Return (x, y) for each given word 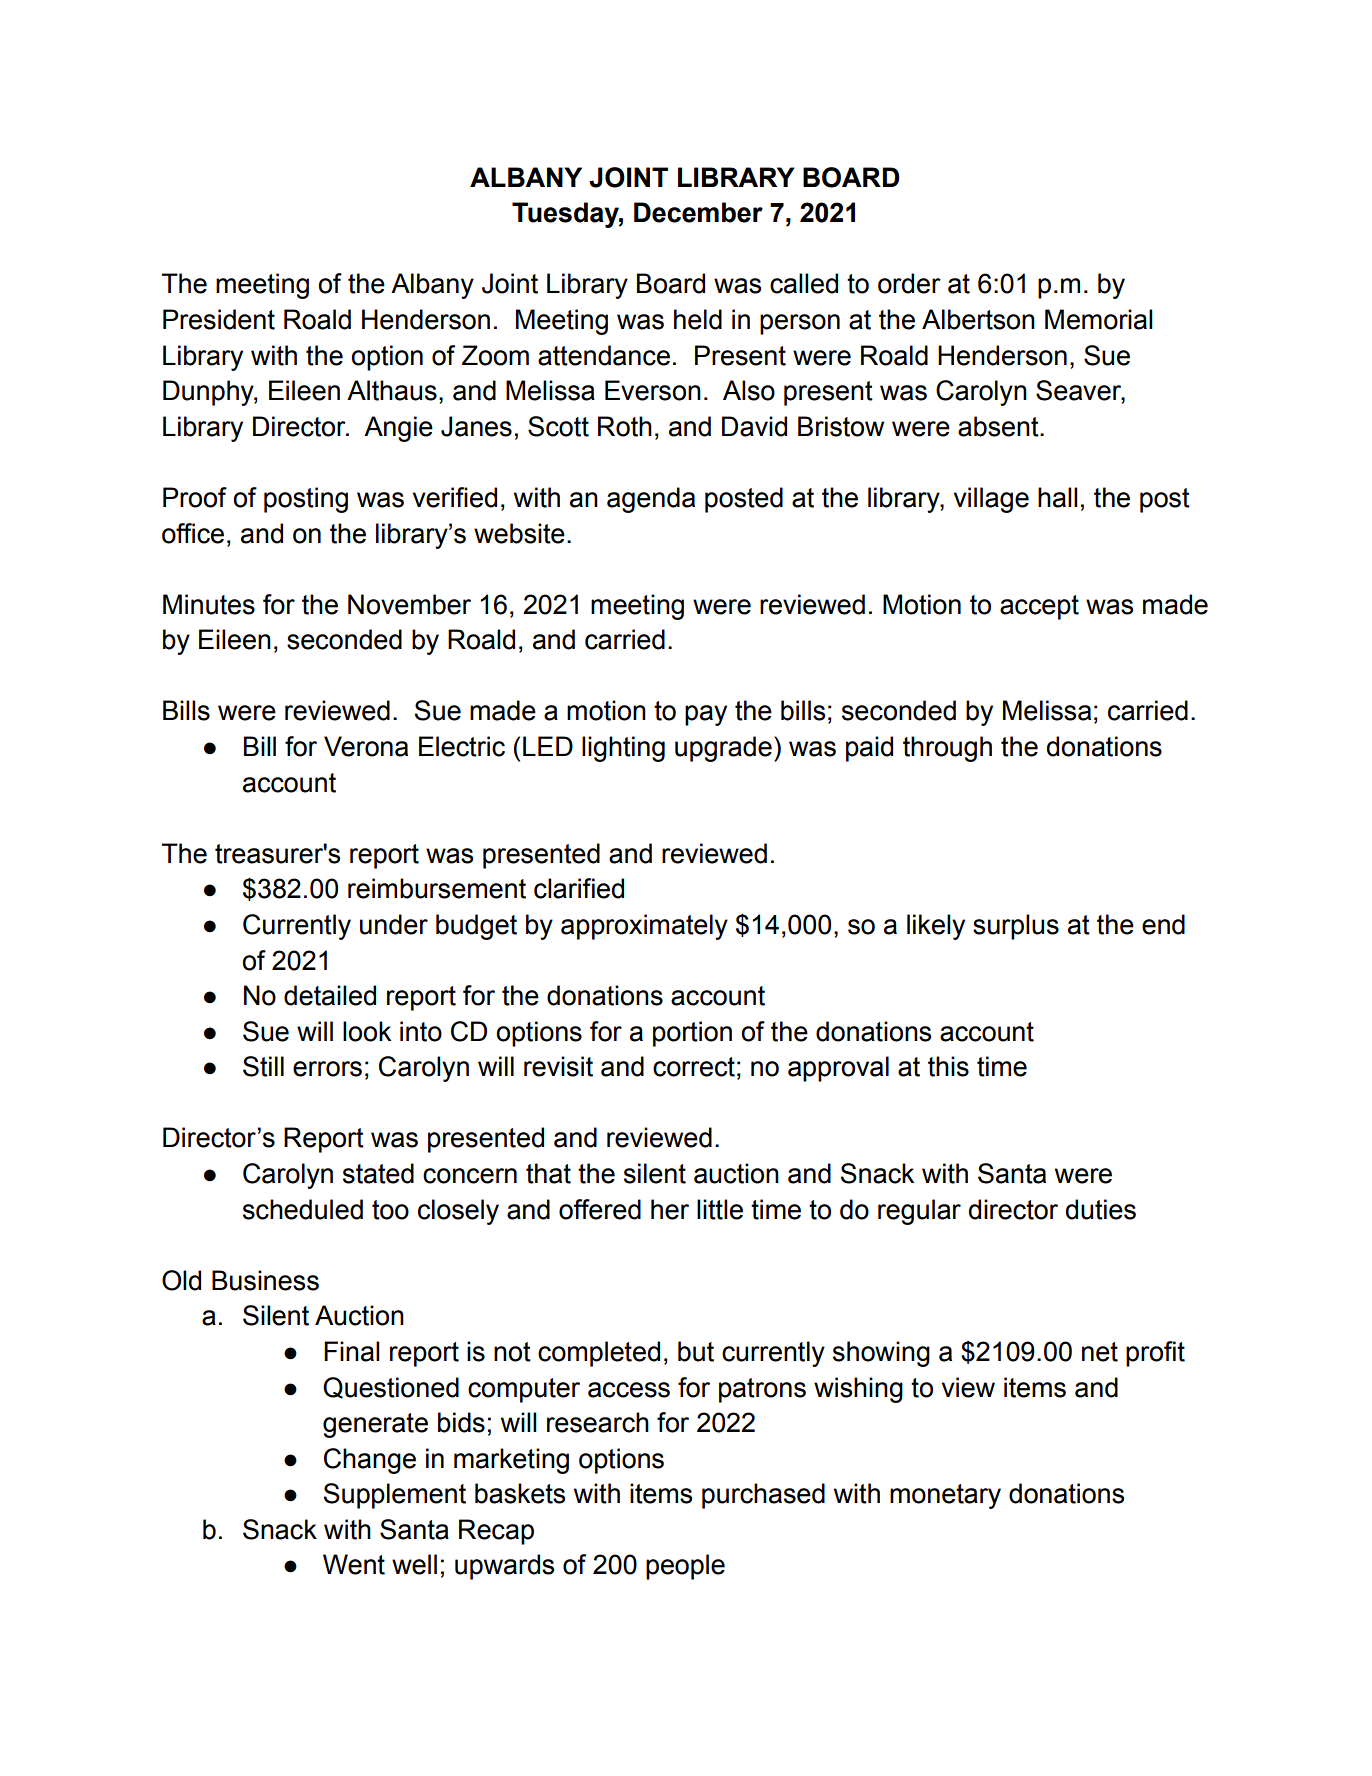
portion (692, 1034)
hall (1058, 497)
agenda (651, 500)
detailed (330, 995)
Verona (366, 746)
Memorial (1099, 319)
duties (1101, 1209)
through (947, 749)
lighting (623, 749)
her (670, 1209)
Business (265, 1280)
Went (354, 1564)
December (698, 212)
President (219, 319)
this (948, 1066)
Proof (195, 497)
